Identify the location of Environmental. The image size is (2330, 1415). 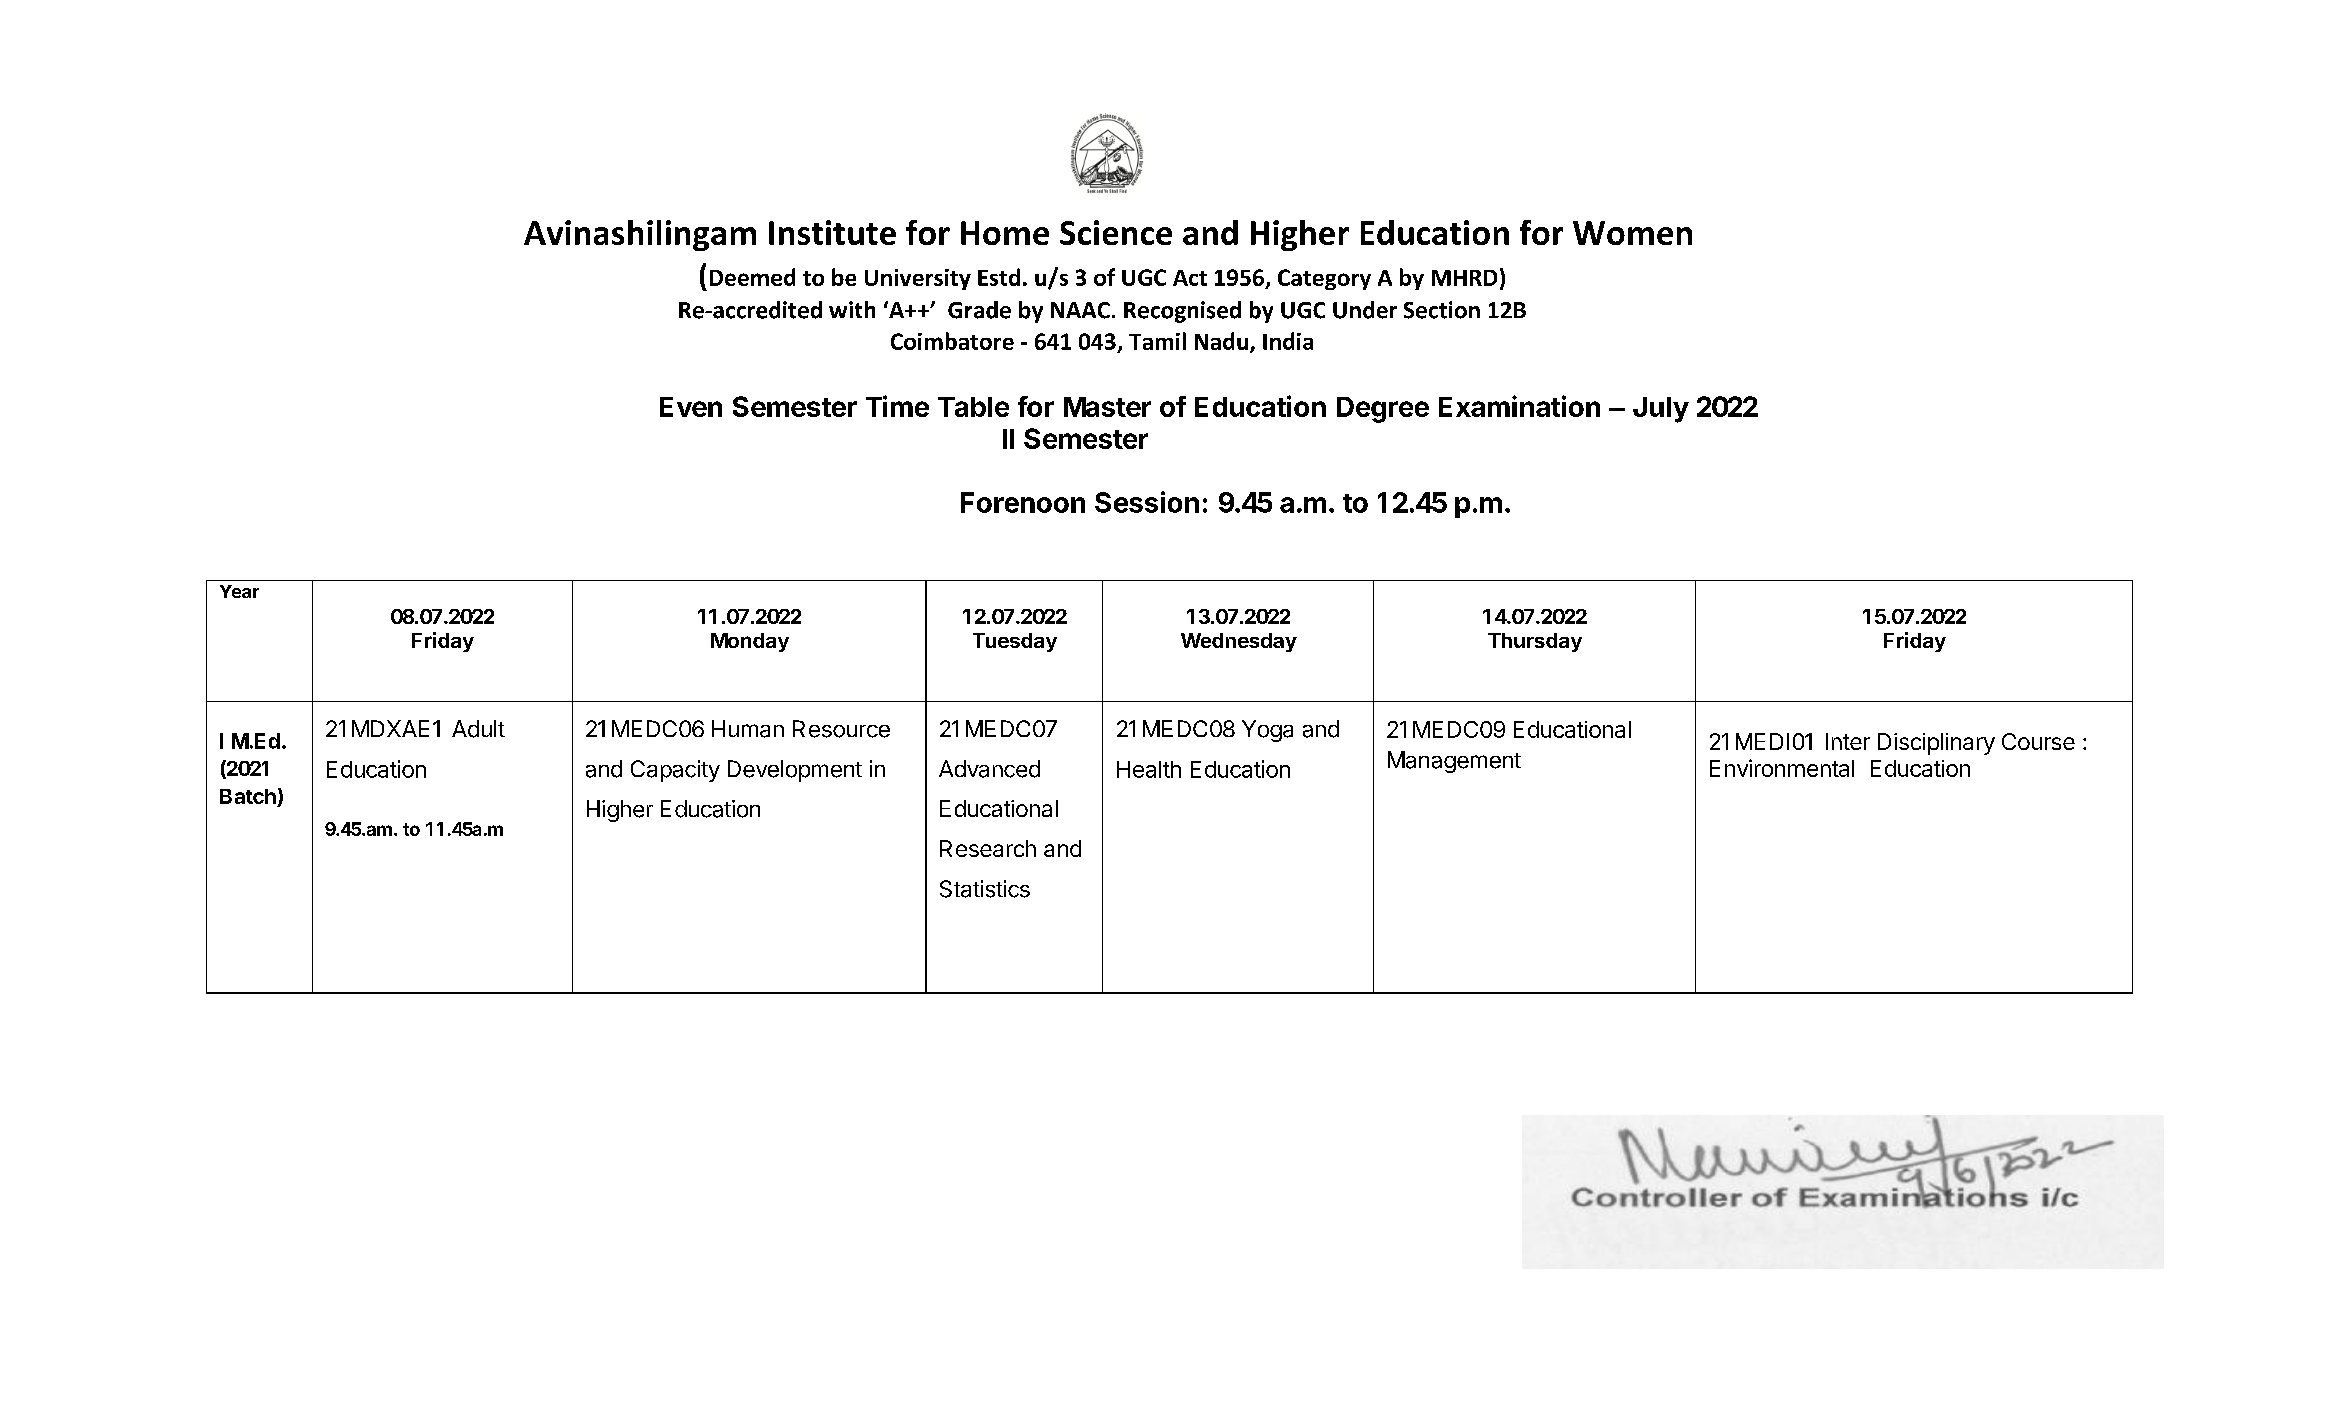
(1782, 768).
